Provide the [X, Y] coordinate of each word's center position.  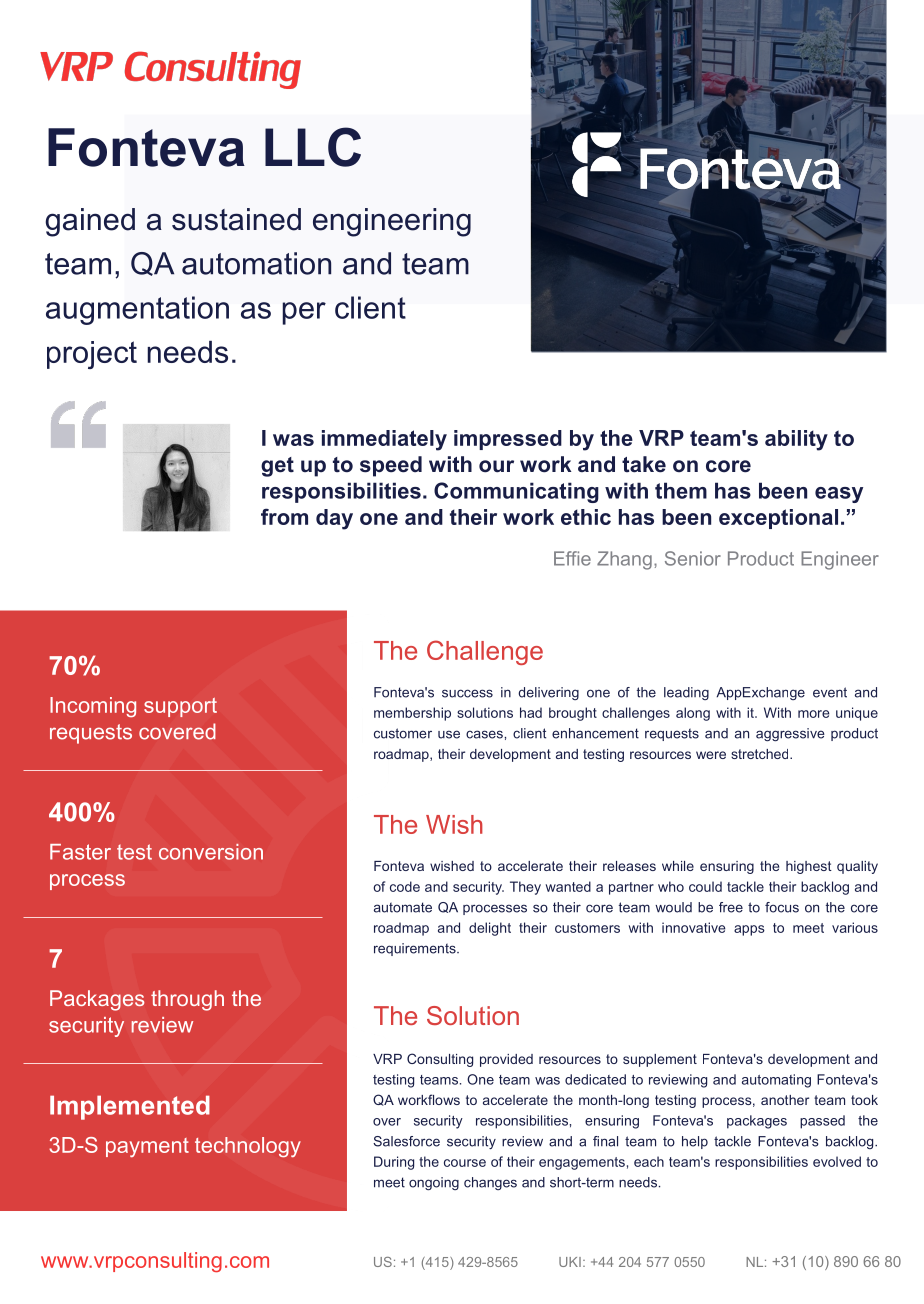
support [180, 707]
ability [796, 440]
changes [490, 1183]
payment [147, 1147]
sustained [236, 219]
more [814, 714]
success [467, 693]
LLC [313, 147]
